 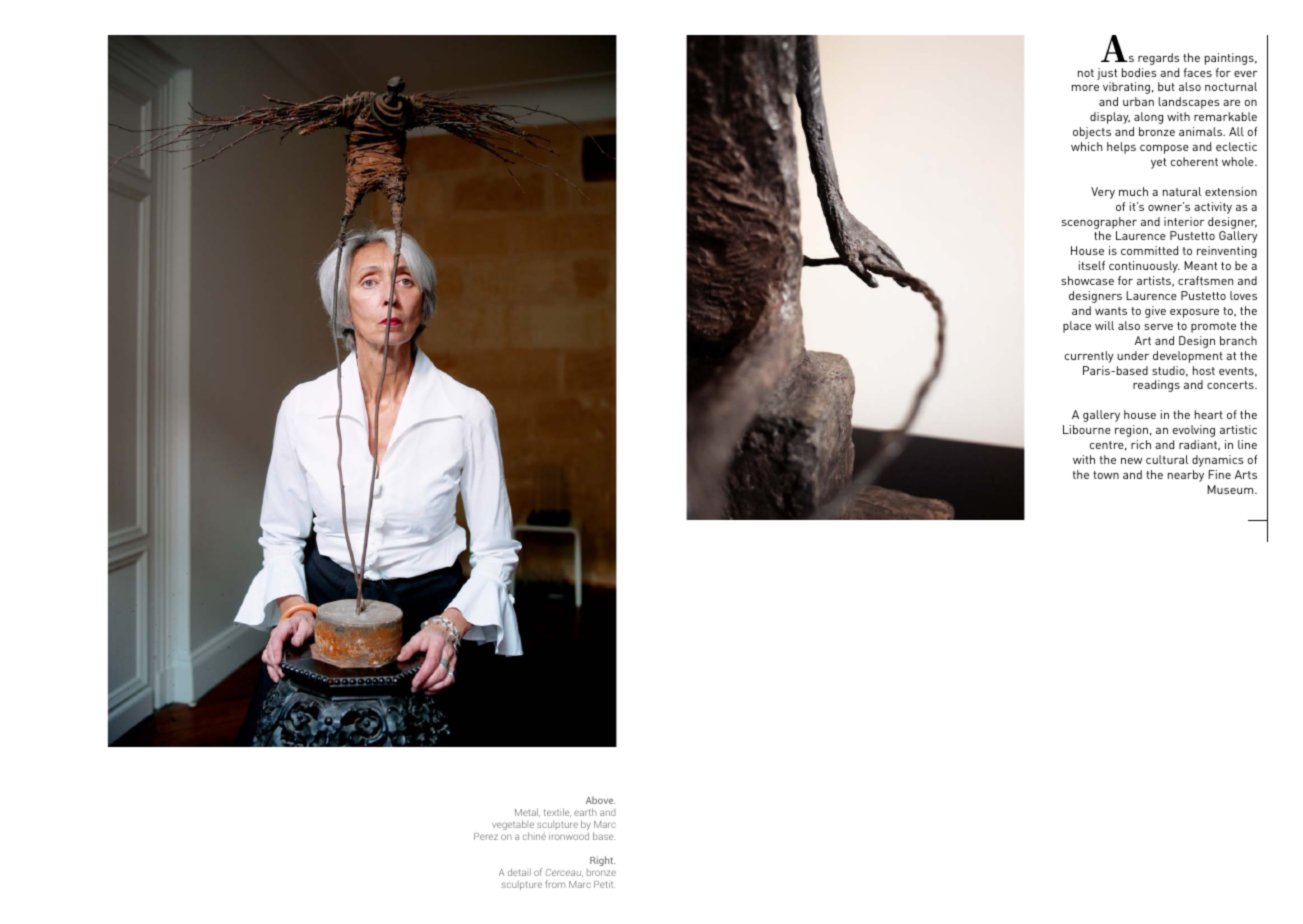 What do you see at coordinates (604, 884) in the image?
I see `Petit` at bounding box center [604, 884].
